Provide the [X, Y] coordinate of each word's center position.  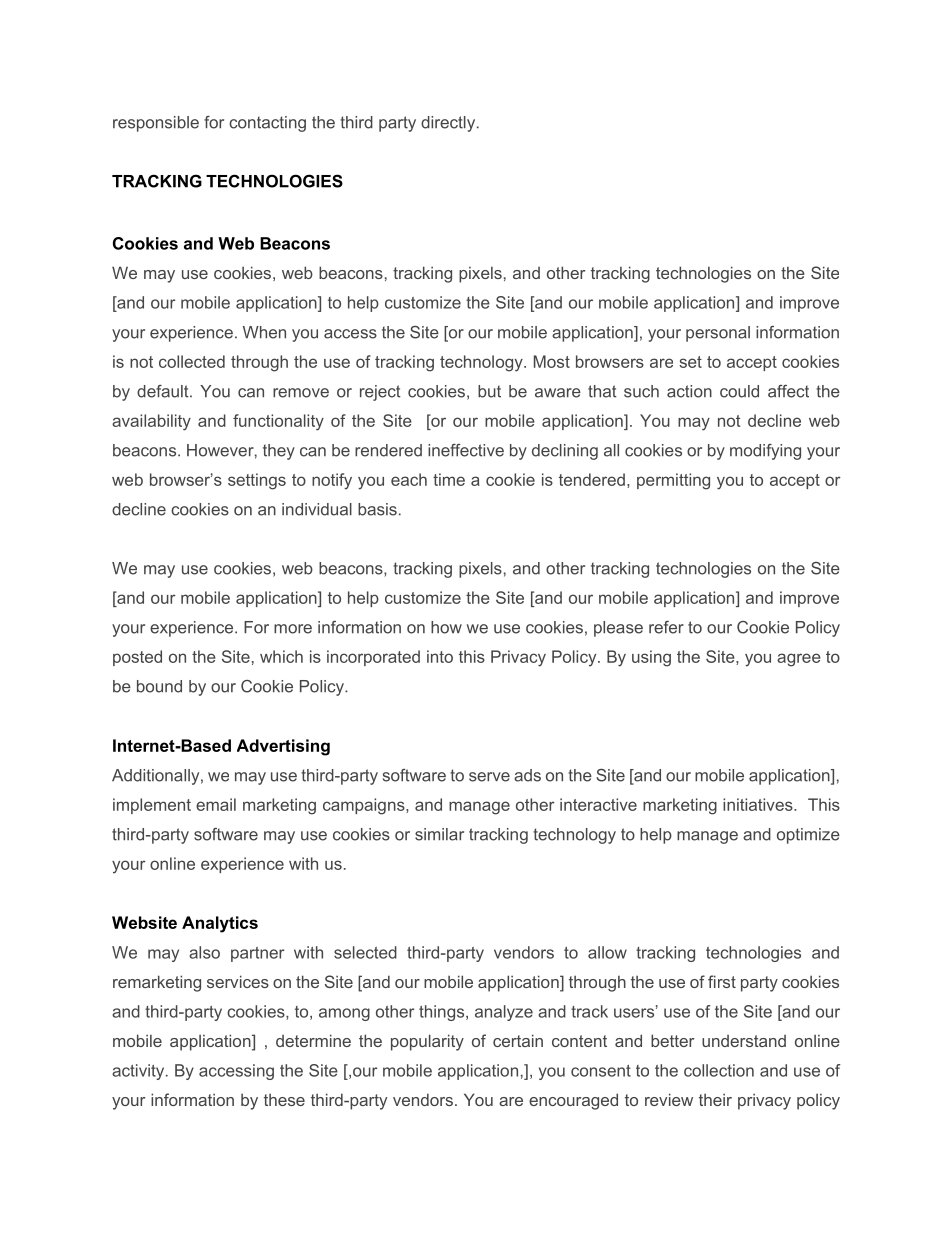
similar [439, 834]
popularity [427, 1042]
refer [666, 627]
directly [449, 124]
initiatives [759, 804]
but [489, 391]
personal [718, 334]
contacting [267, 124]
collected [192, 361]
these [284, 1099]
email [216, 804]
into [440, 656]
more [293, 629]
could [739, 391]
